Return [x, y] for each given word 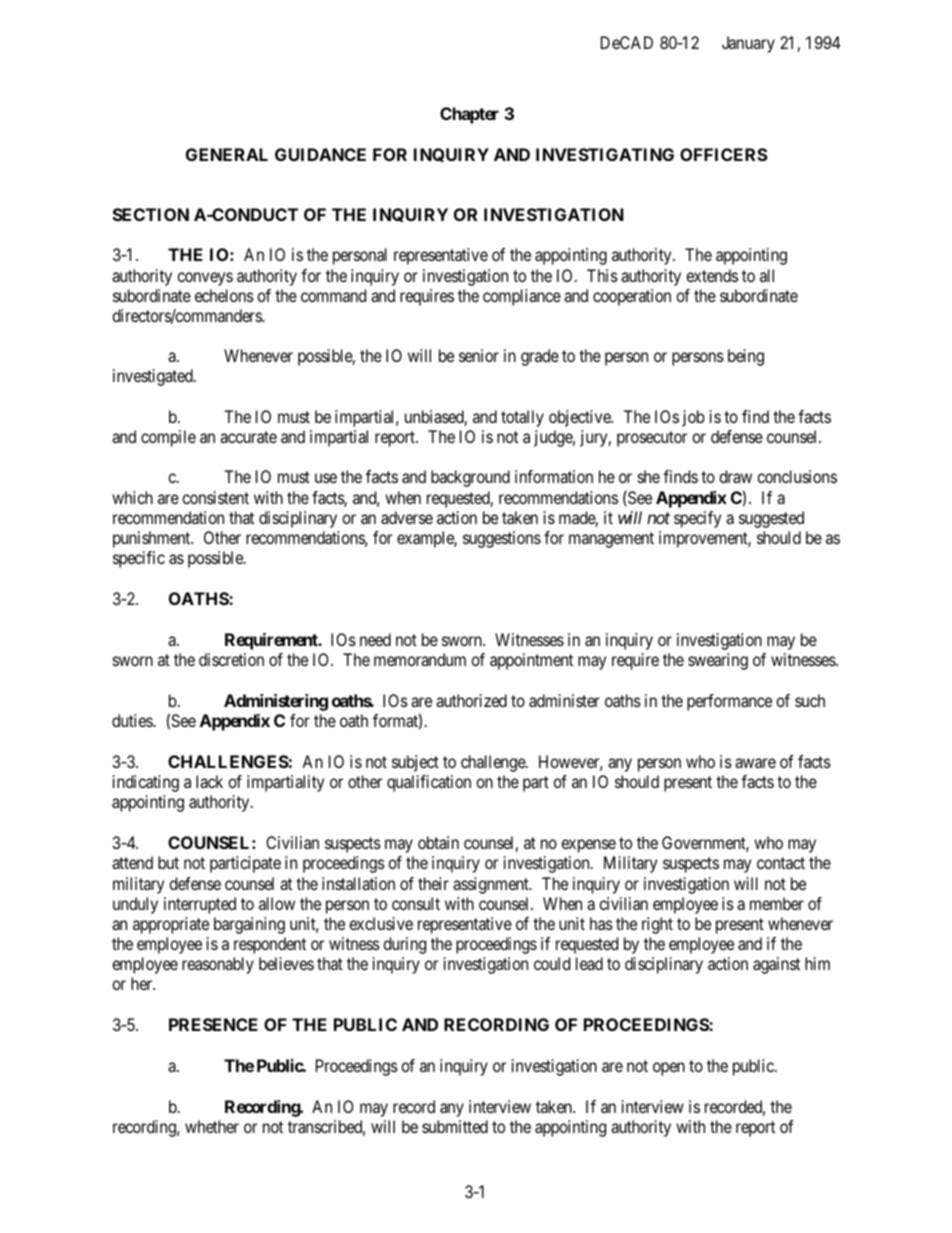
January [748, 44]
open [669, 1069]
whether [212, 1126]
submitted [455, 1126]
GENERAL [227, 154]
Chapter [469, 115]
